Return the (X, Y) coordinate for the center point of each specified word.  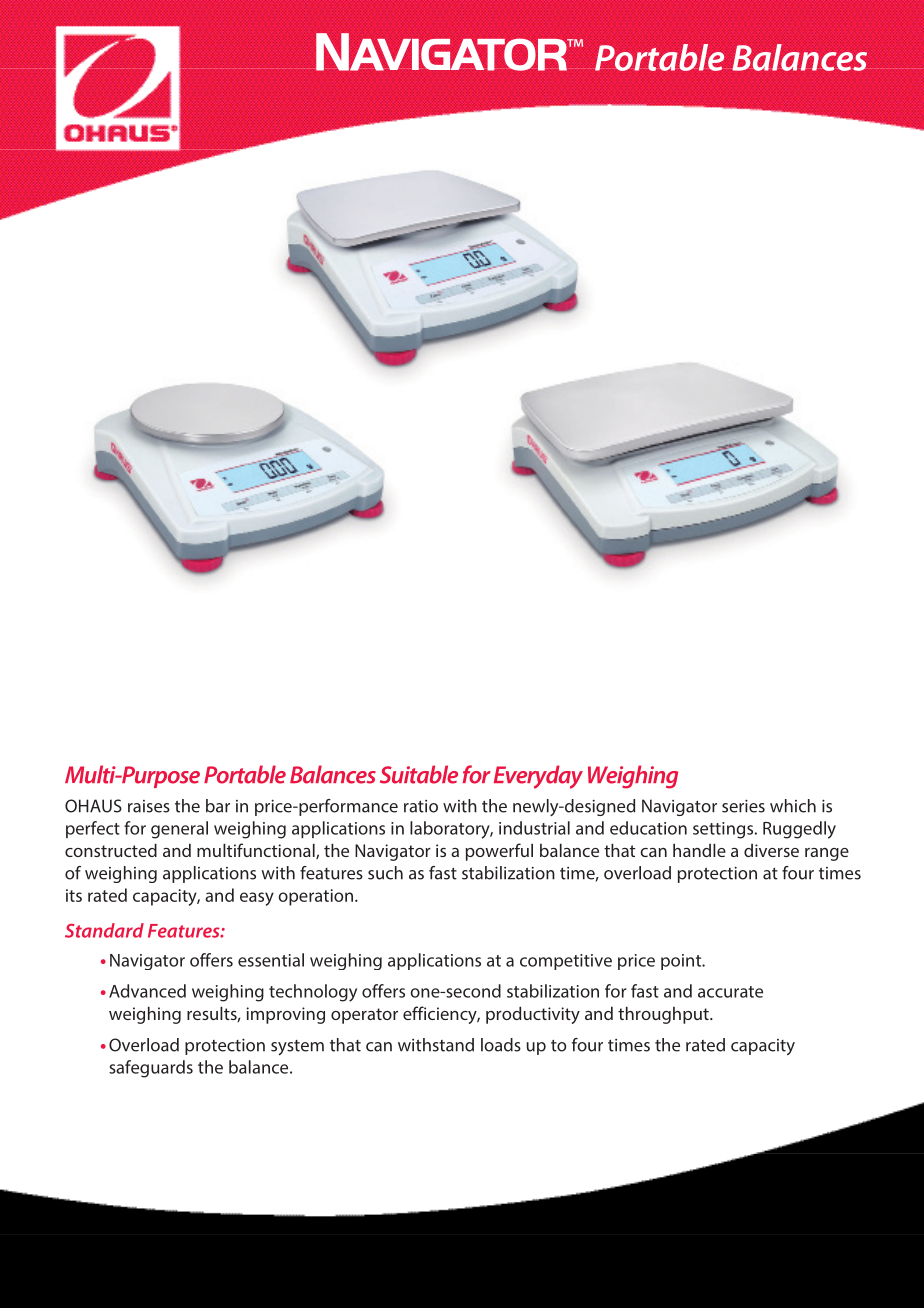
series (743, 806)
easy (257, 899)
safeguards (151, 1069)
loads (501, 1045)
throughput (664, 1015)
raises (149, 806)
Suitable (419, 774)
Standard (104, 930)
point (682, 962)
